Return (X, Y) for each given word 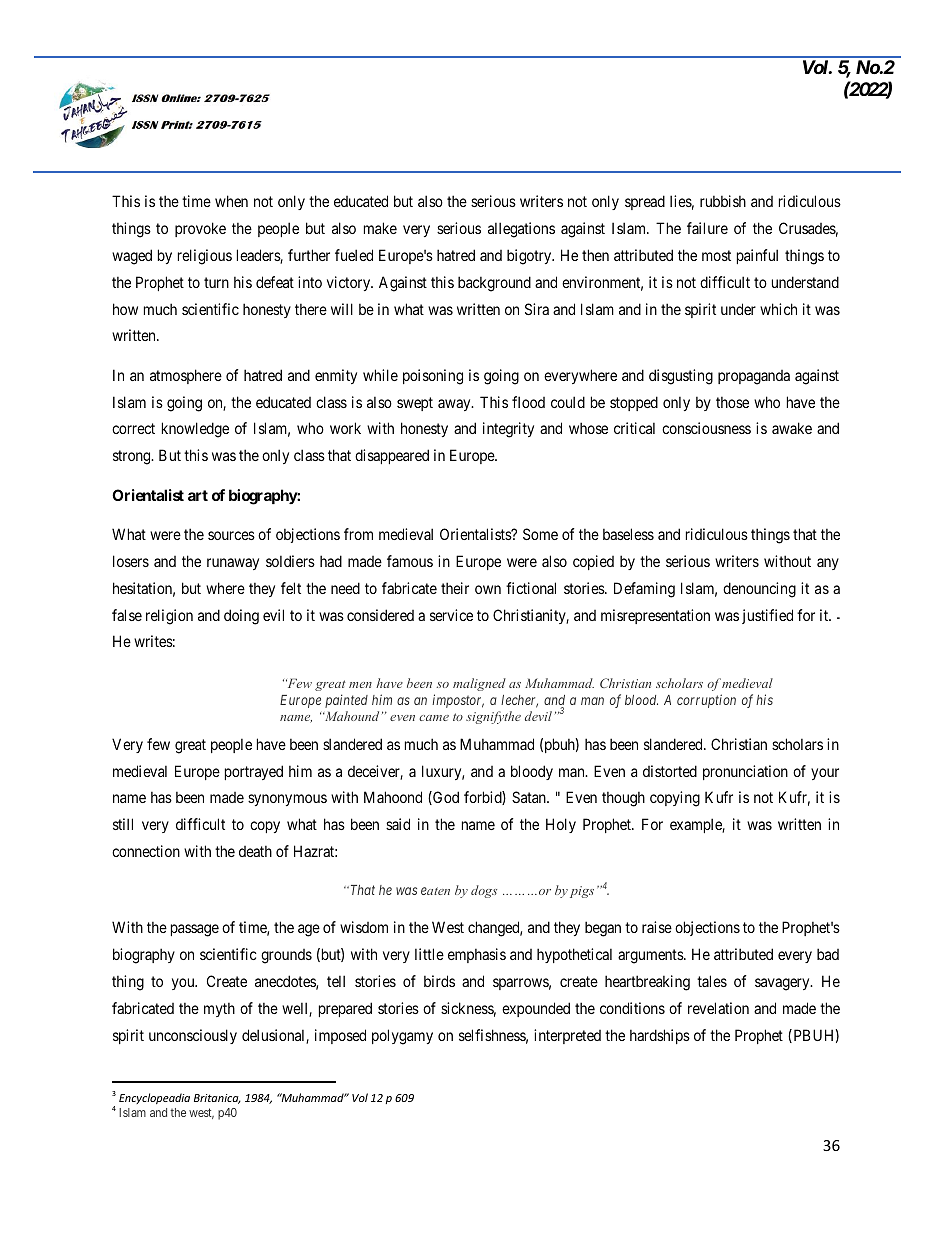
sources (231, 535)
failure (707, 228)
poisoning (433, 377)
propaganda (754, 377)
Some (540, 534)
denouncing (759, 590)
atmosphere (186, 376)
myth (219, 1009)
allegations (521, 230)
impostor (458, 701)
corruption (706, 701)
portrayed (254, 772)
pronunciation (745, 772)
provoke (200, 229)
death (255, 851)
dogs (484, 891)
